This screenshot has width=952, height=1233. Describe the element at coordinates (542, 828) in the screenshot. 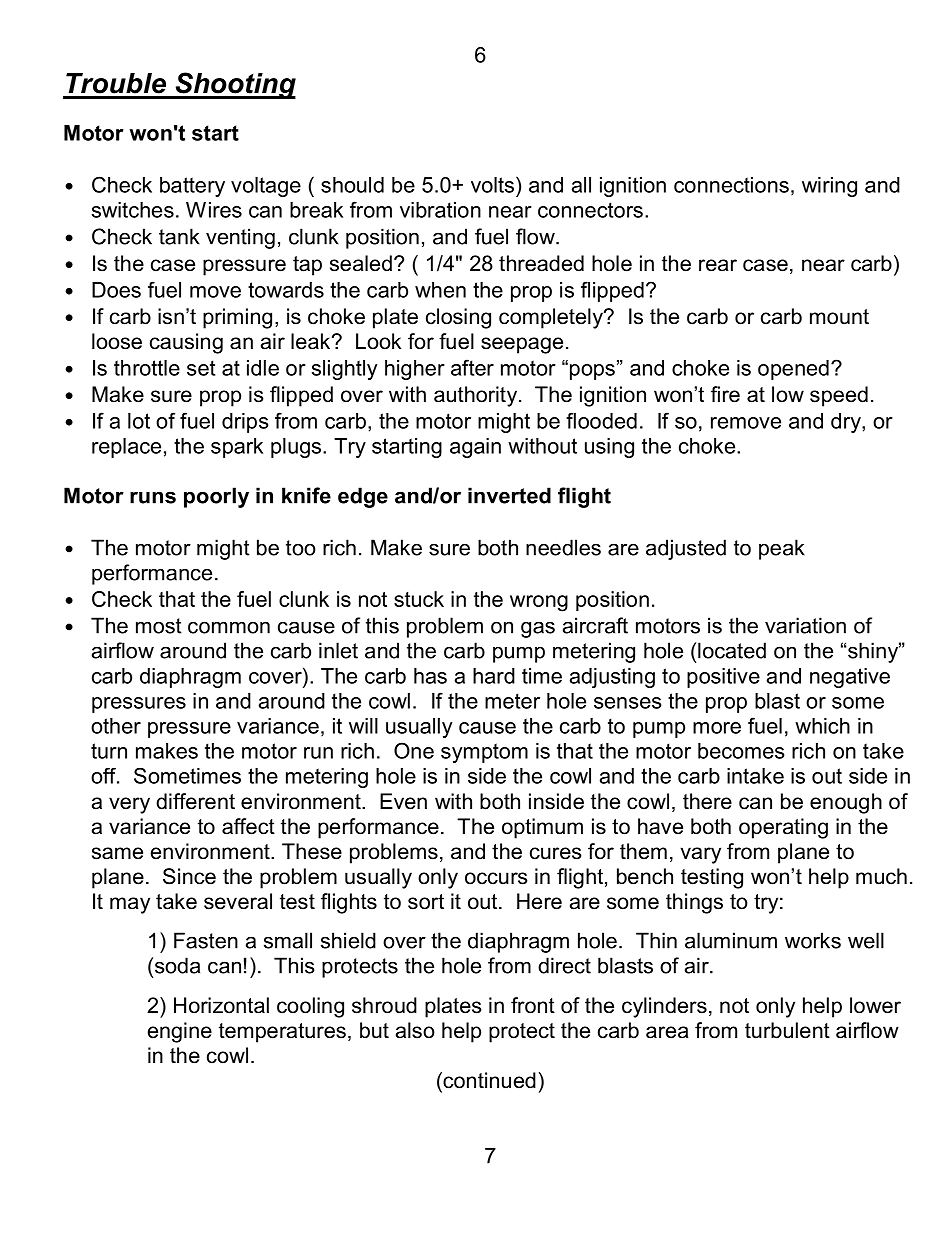

I see `optimum` at that location.
